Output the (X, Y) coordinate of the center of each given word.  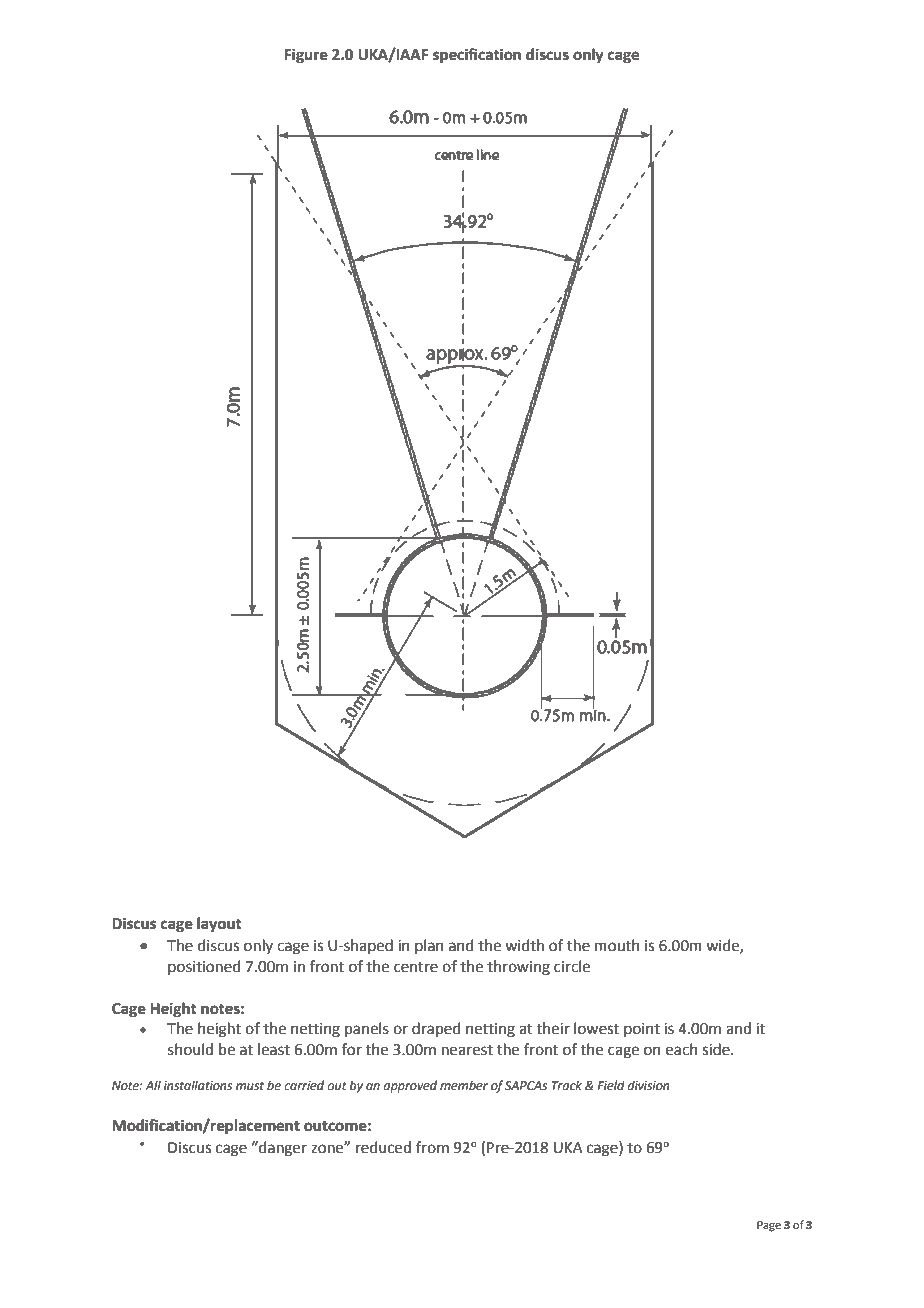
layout (219, 925)
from (432, 1147)
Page (769, 1226)
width (524, 945)
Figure (306, 56)
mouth (617, 945)
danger (282, 1149)
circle (572, 966)
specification (477, 56)
